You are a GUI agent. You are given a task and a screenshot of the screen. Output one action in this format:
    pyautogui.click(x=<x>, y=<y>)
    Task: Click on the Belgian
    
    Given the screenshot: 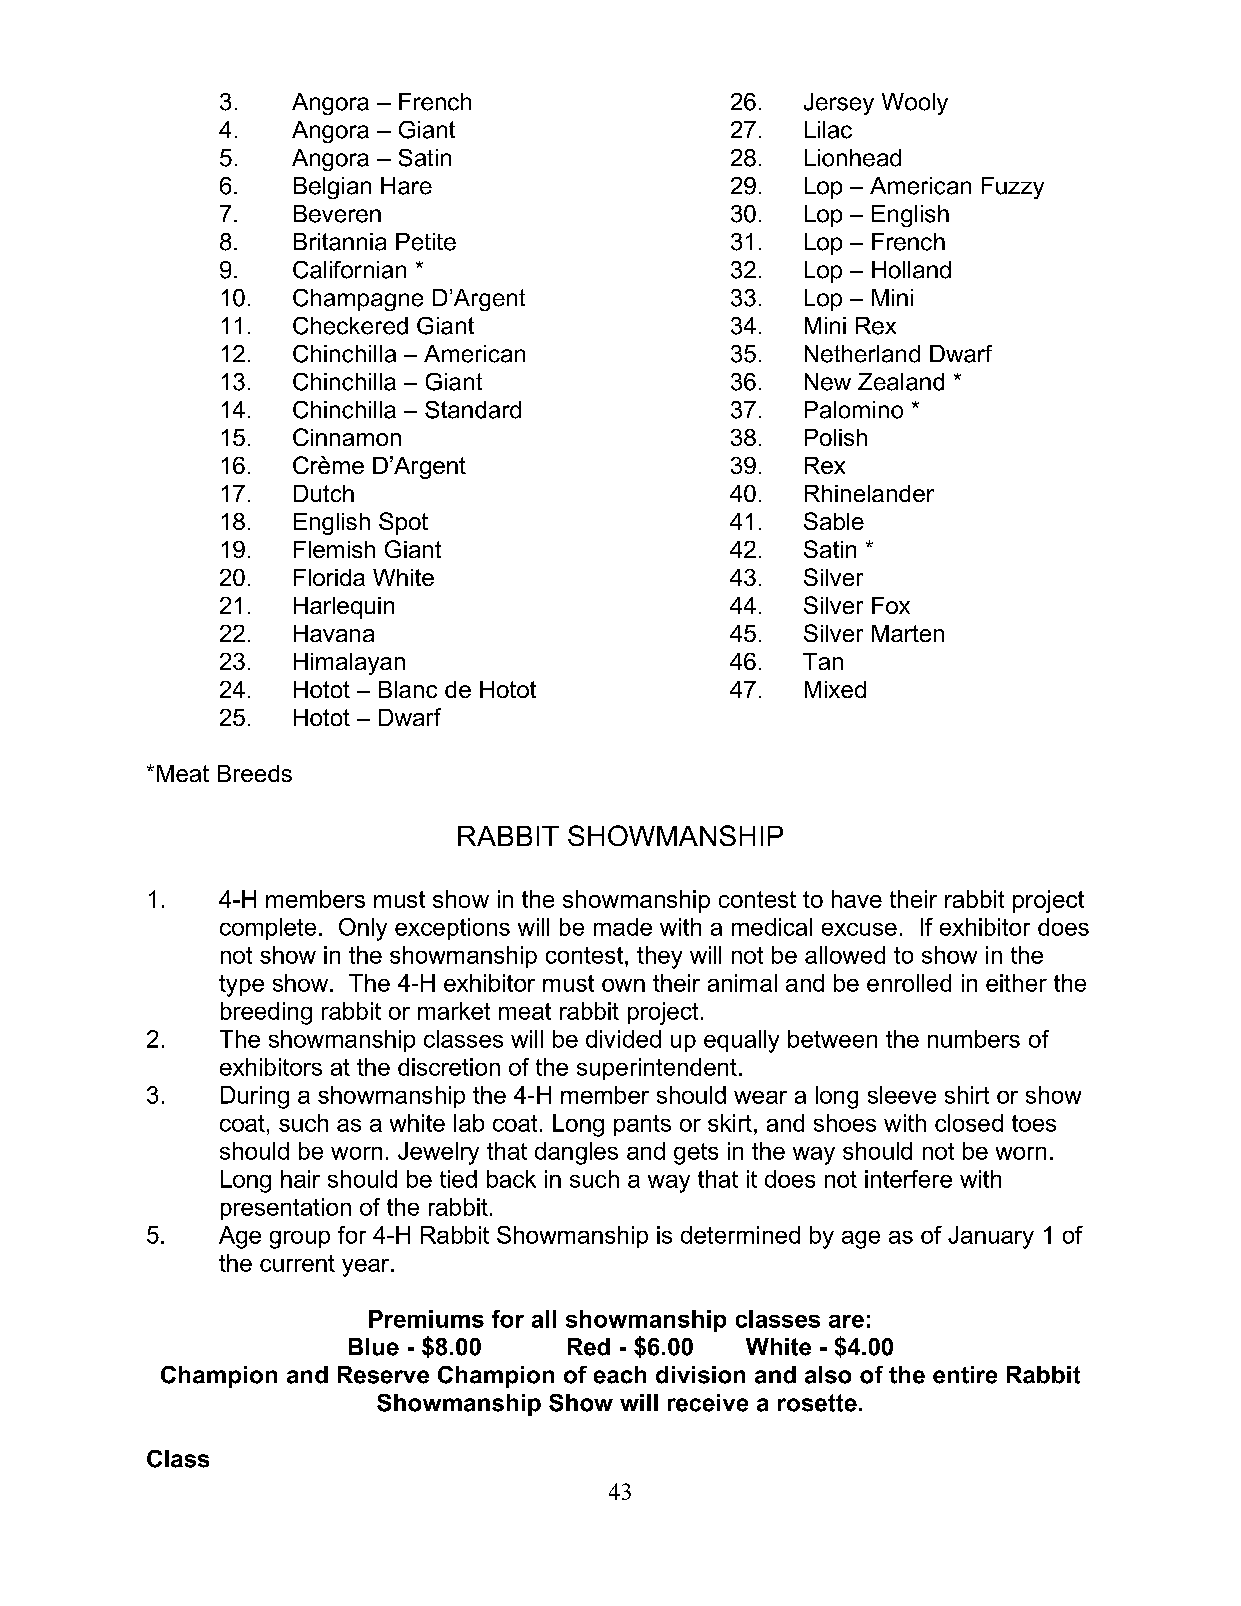 What is the action you would take?
    pyautogui.click(x=332, y=188)
